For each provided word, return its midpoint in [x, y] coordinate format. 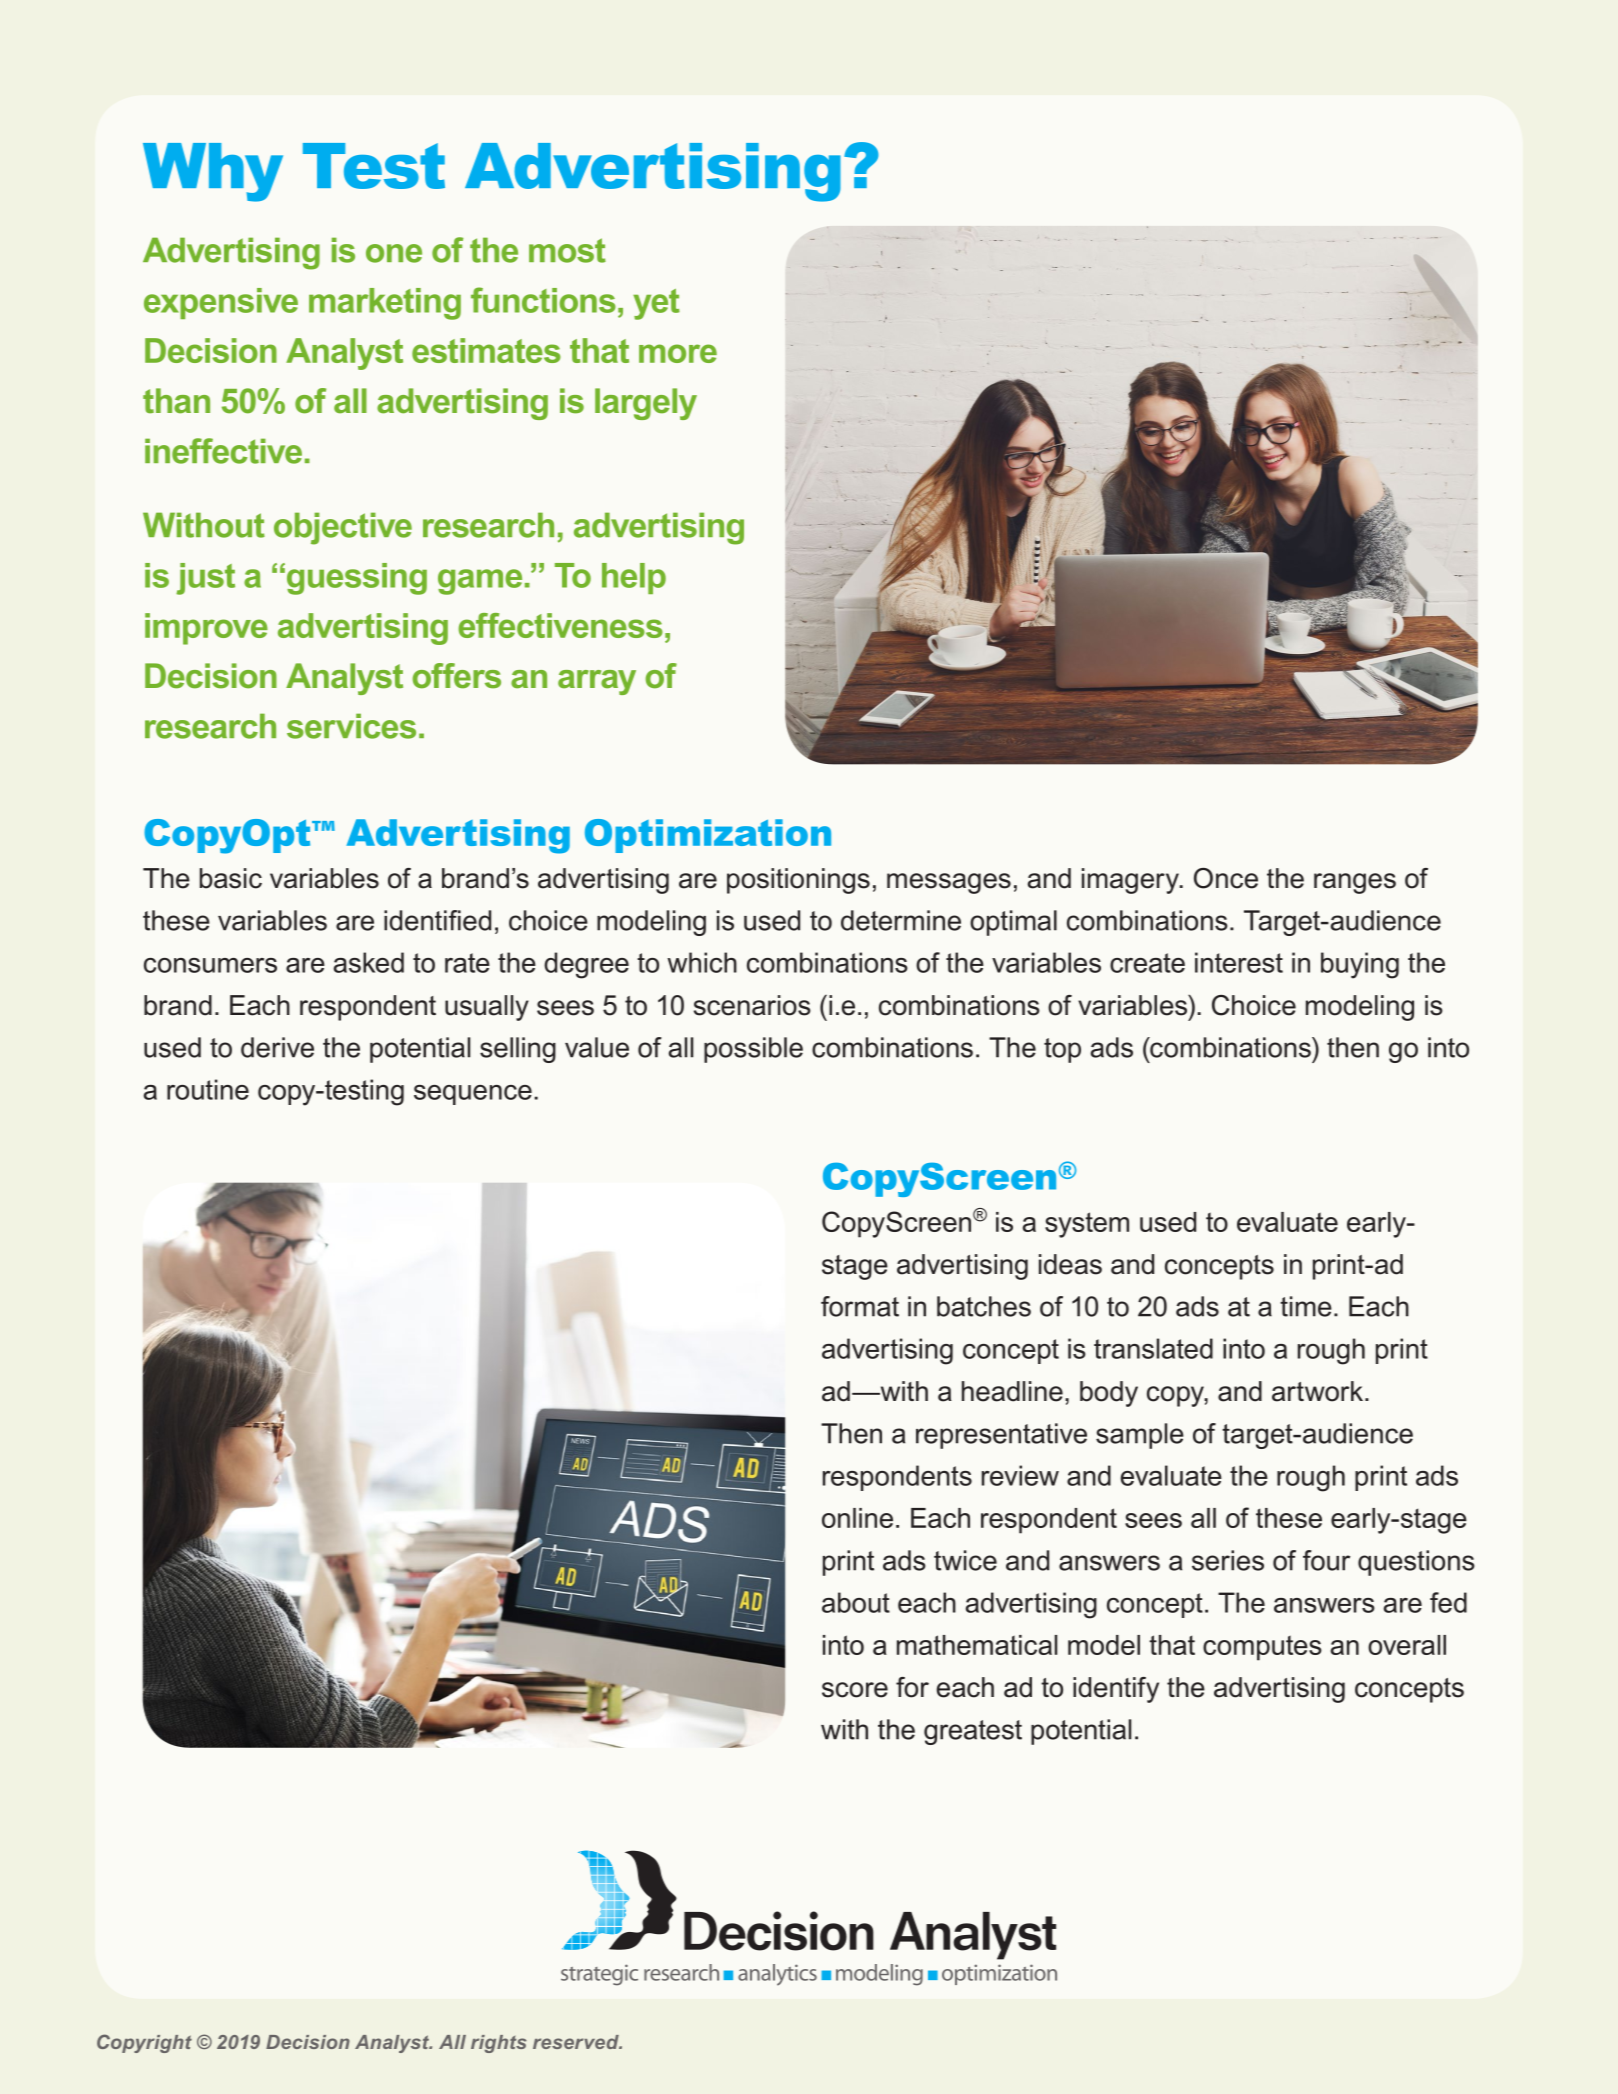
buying [1360, 965]
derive [277, 1047]
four [1326, 1560]
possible [753, 1050]
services [351, 726]
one [394, 253]
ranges [1355, 883]
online [857, 1518]
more [678, 353]
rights [499, 2044]
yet [656, 304]
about [856, 1602]
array [597, 682]
